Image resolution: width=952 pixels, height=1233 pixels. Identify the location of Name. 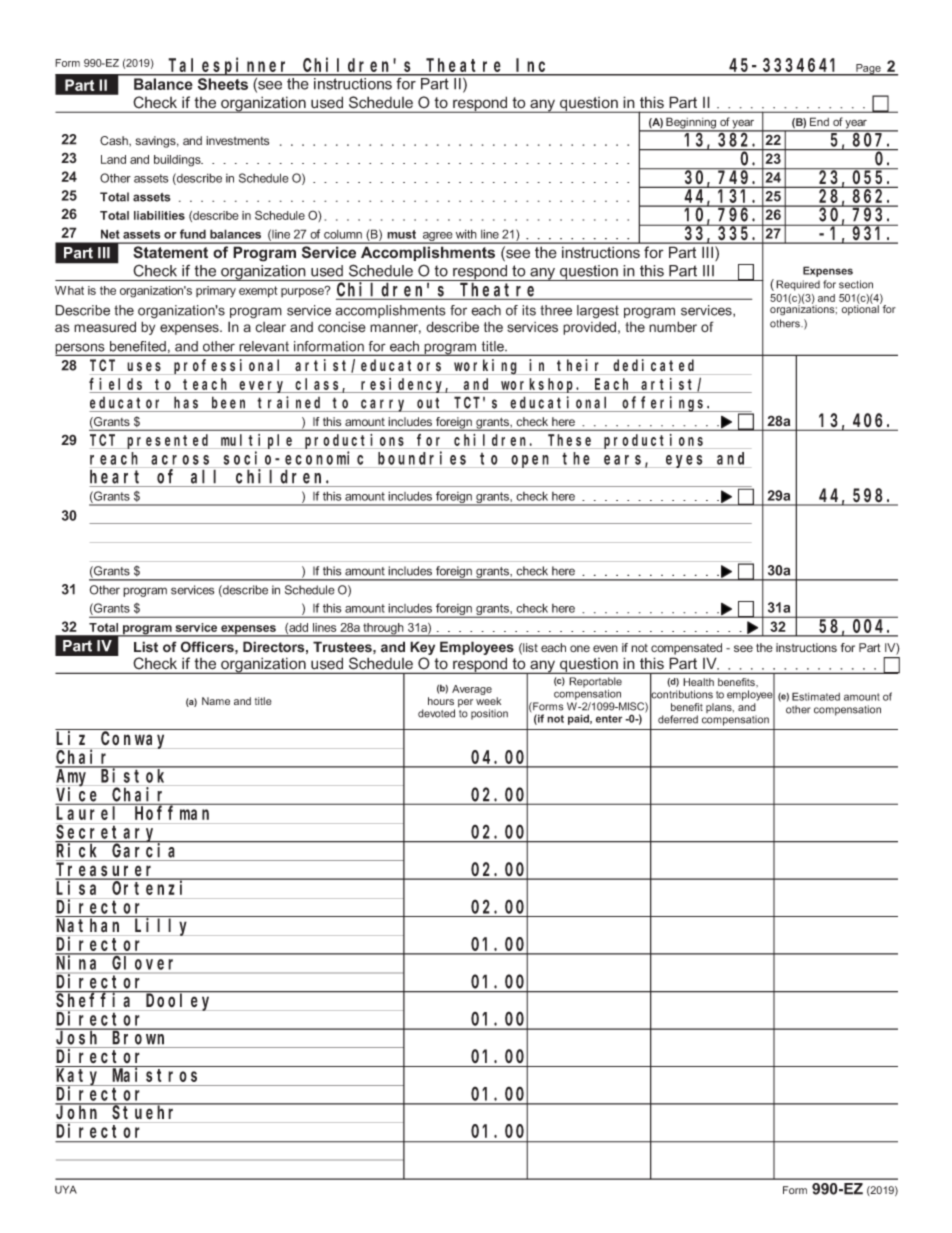
(216, 701).
